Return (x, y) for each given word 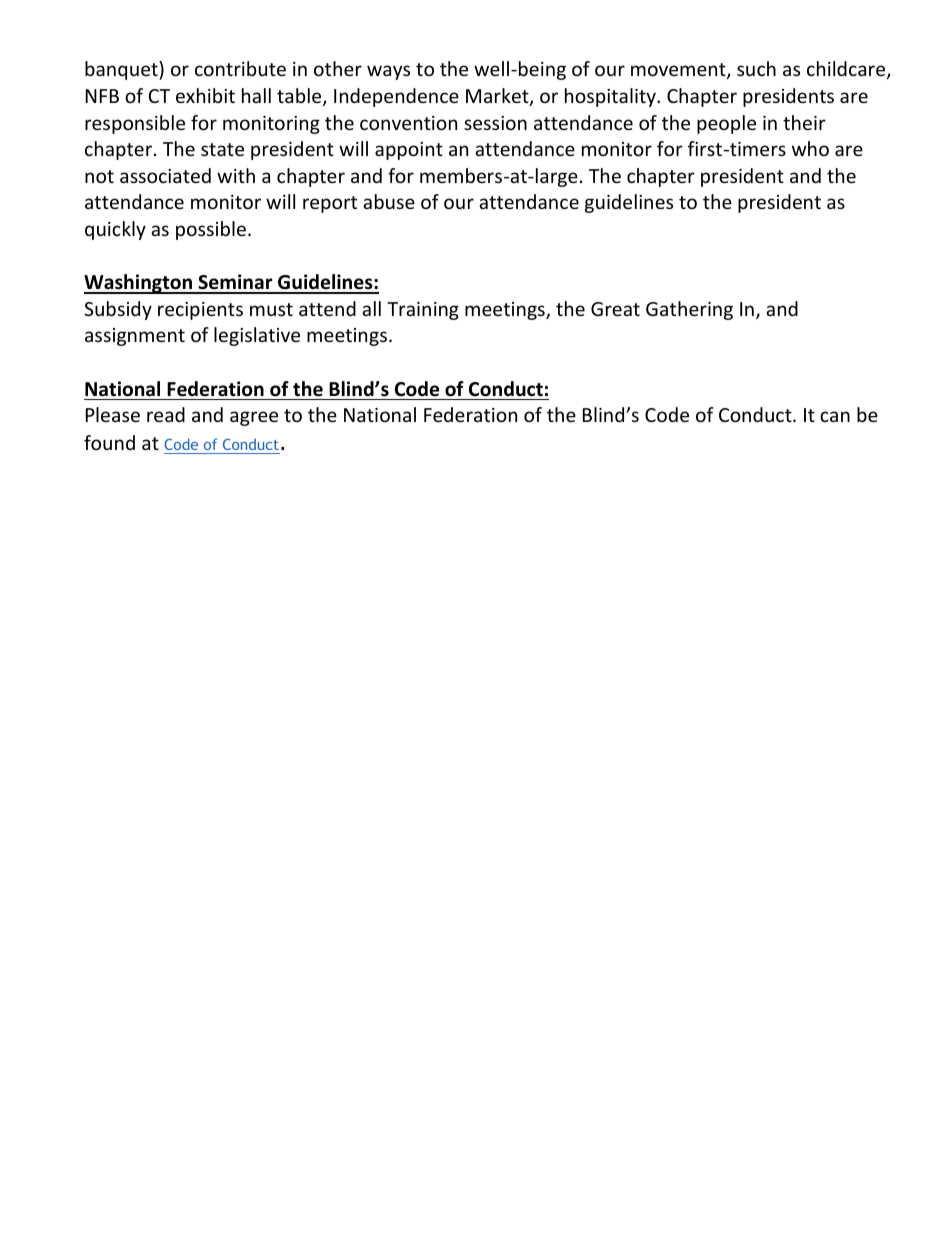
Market (498, 97)
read (166, 414)
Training (423, 311)
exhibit (205, 95)
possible (211, 230)
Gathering (689, 310)
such (756, 68)
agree (254, 418)
